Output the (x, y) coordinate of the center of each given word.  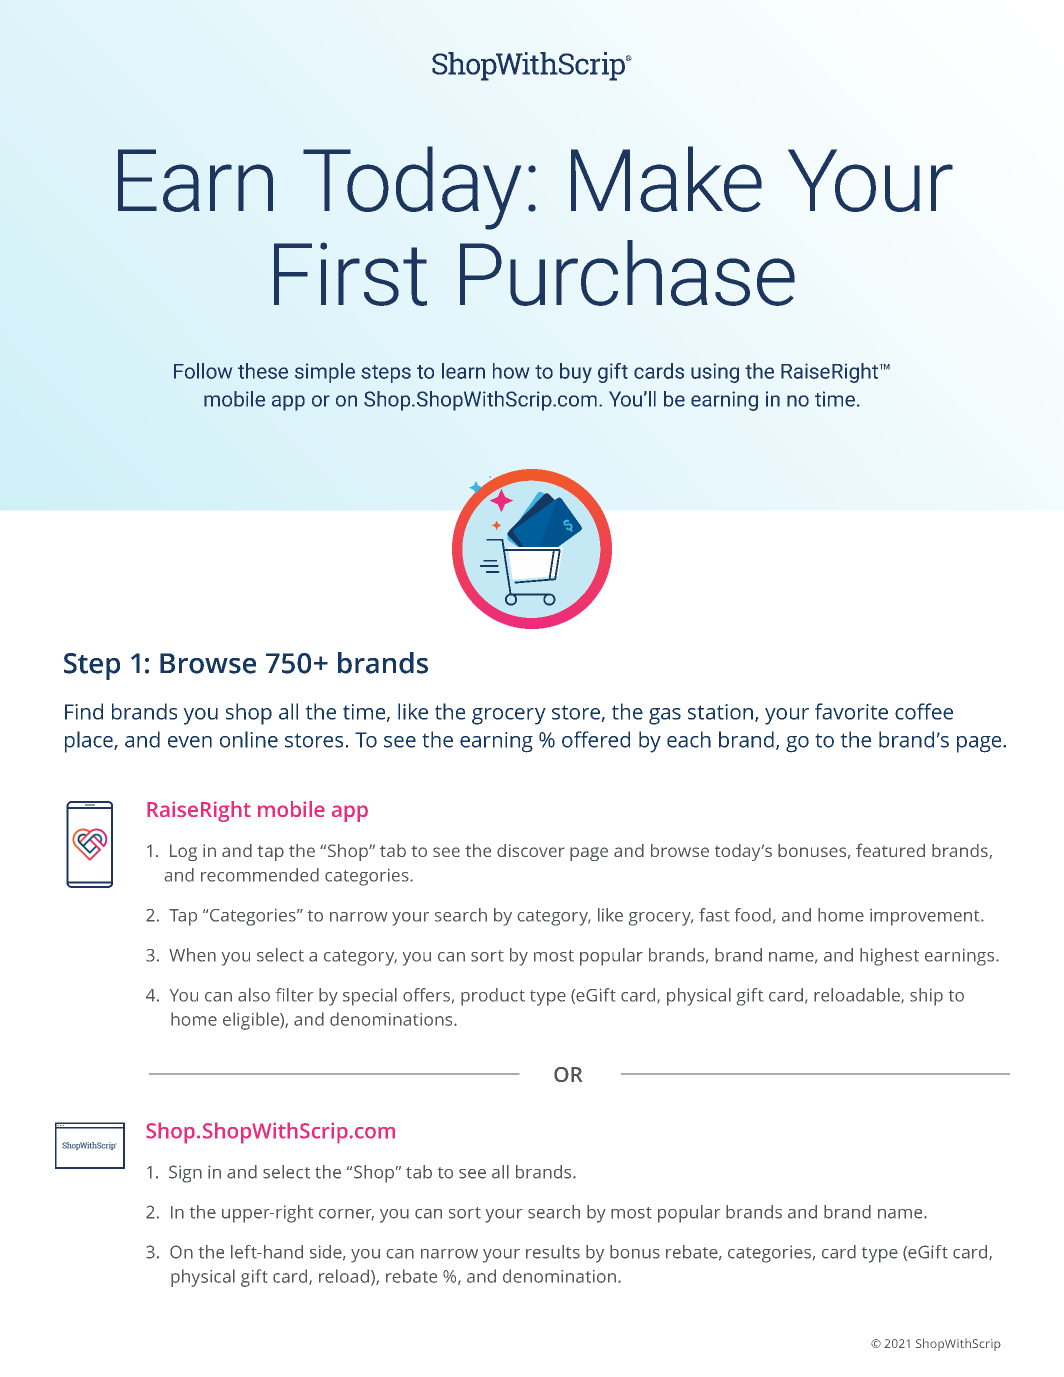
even (190, 742)
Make (666, 179)
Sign (185, 1174)
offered (596, 739)
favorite (851, 711)
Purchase (627, 273)
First (350, 274)
